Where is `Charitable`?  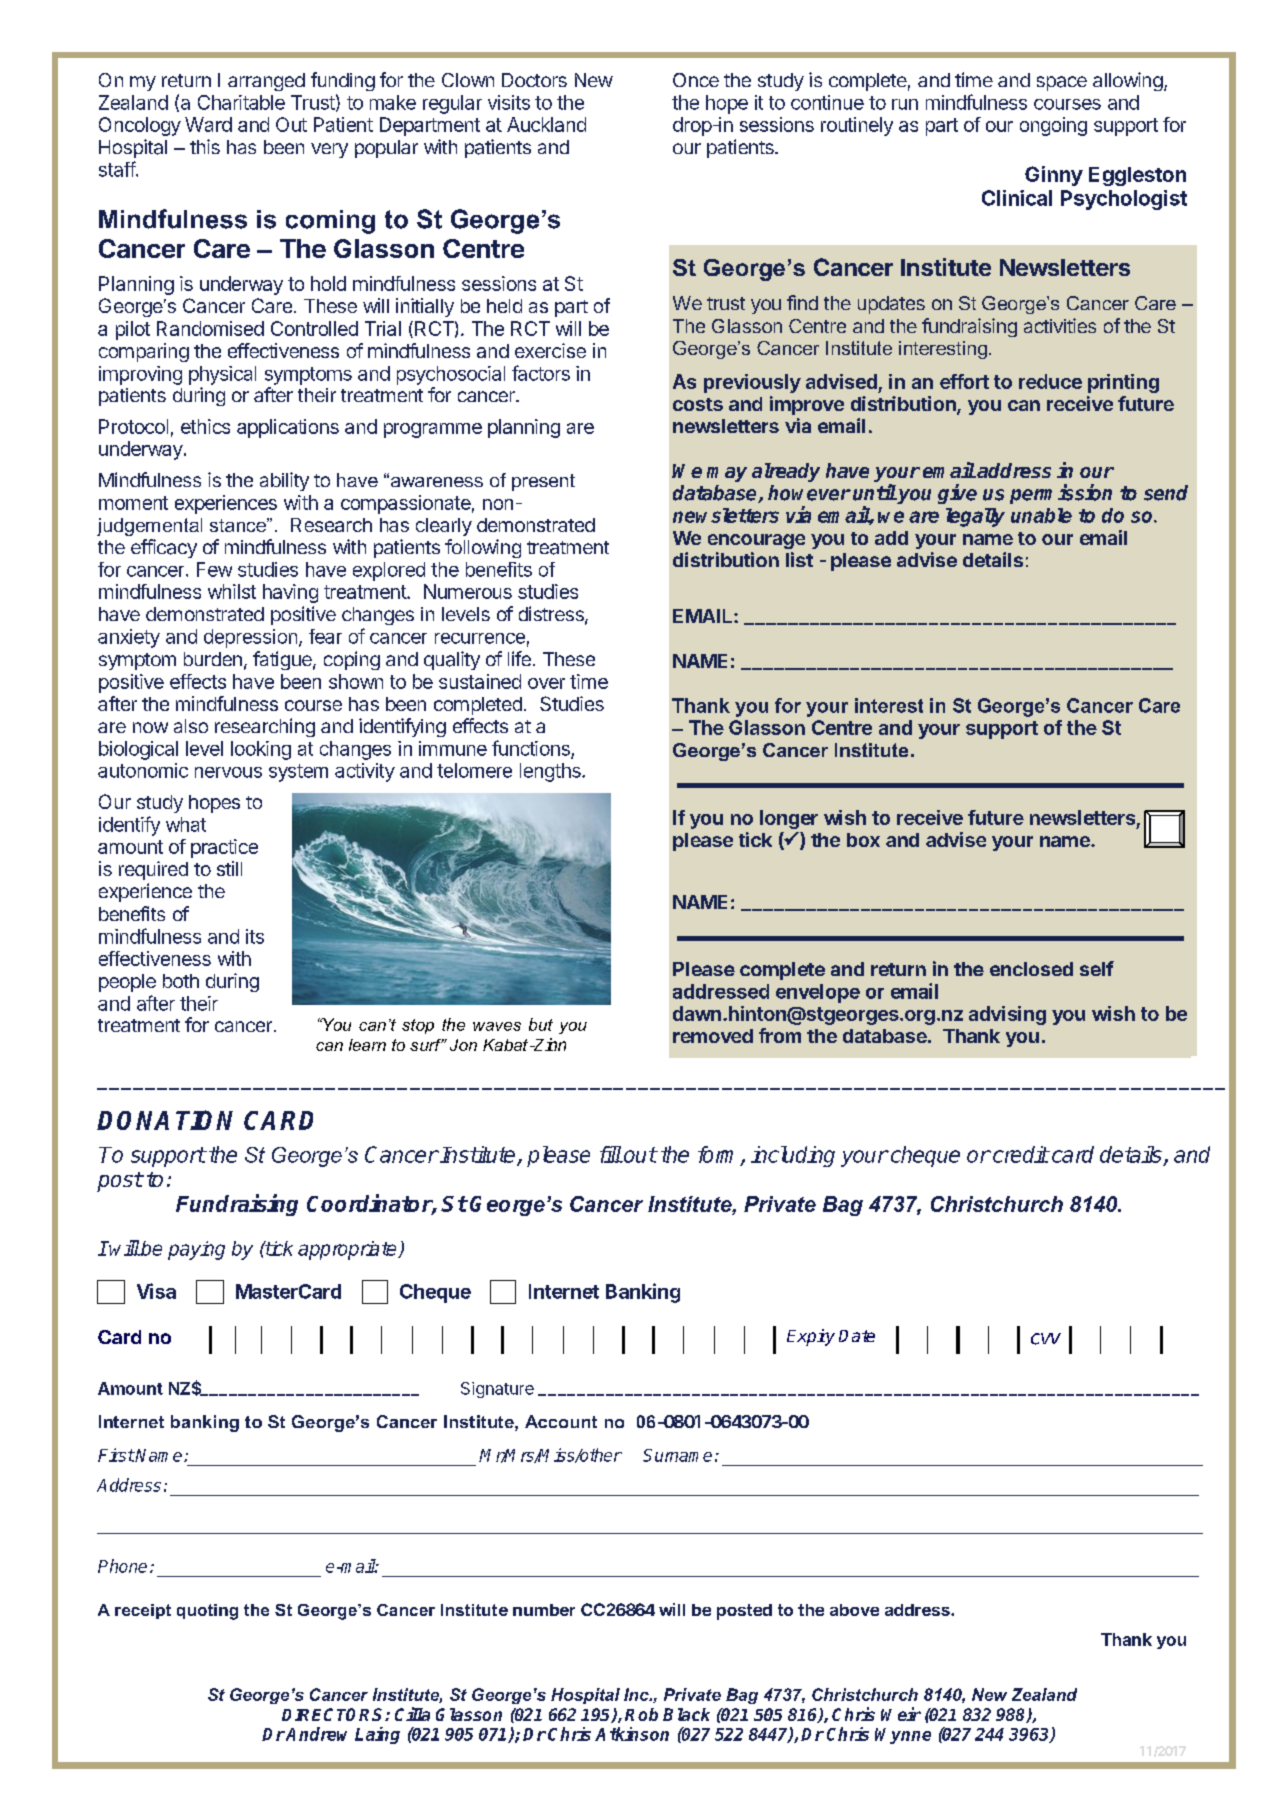 Charitable is located at coordinates (241, 102).
